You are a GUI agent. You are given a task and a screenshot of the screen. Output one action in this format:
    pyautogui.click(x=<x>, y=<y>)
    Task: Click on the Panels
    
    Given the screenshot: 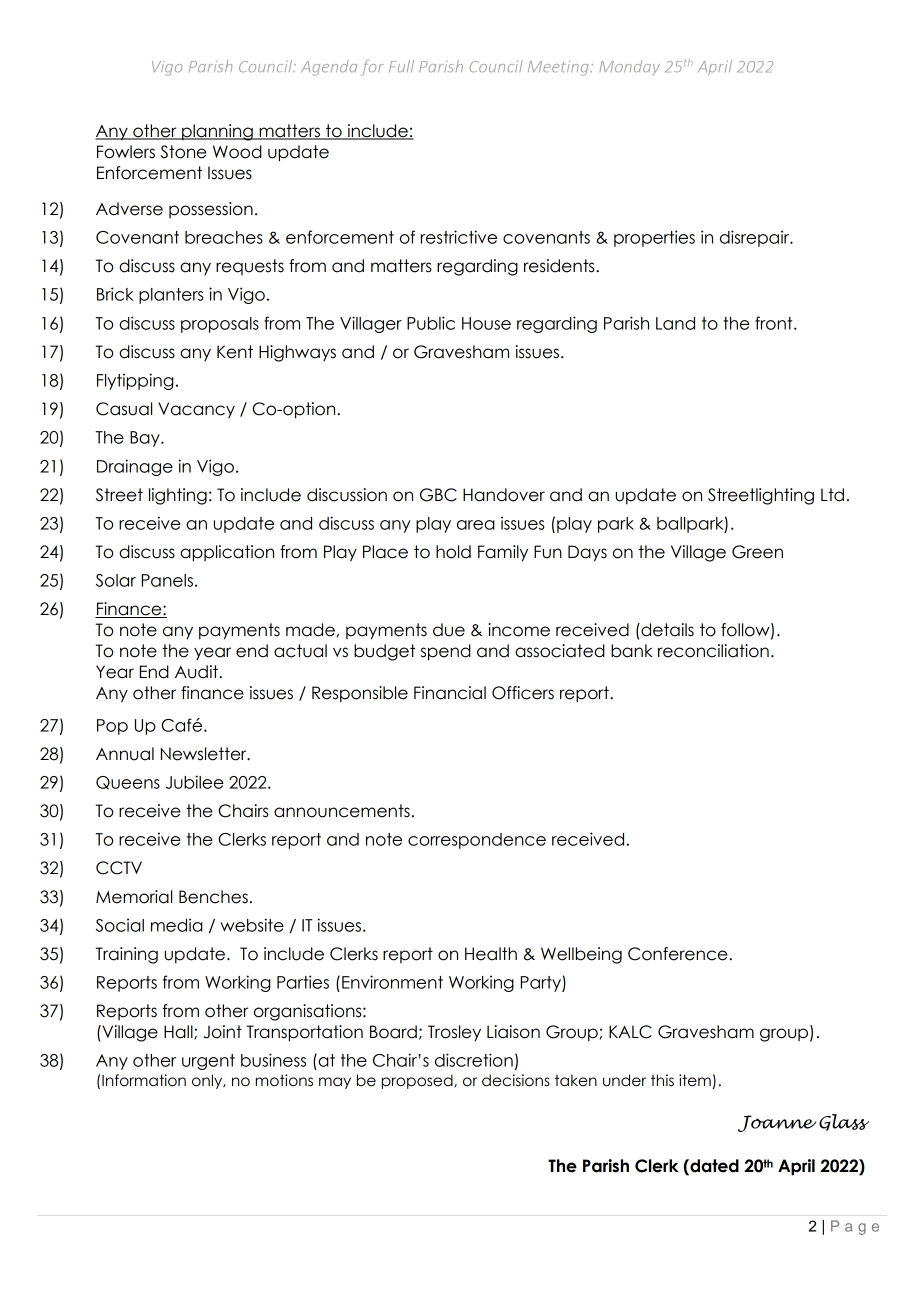 What is the action you would take?
    pyautogui.click(x=167, y=580)
